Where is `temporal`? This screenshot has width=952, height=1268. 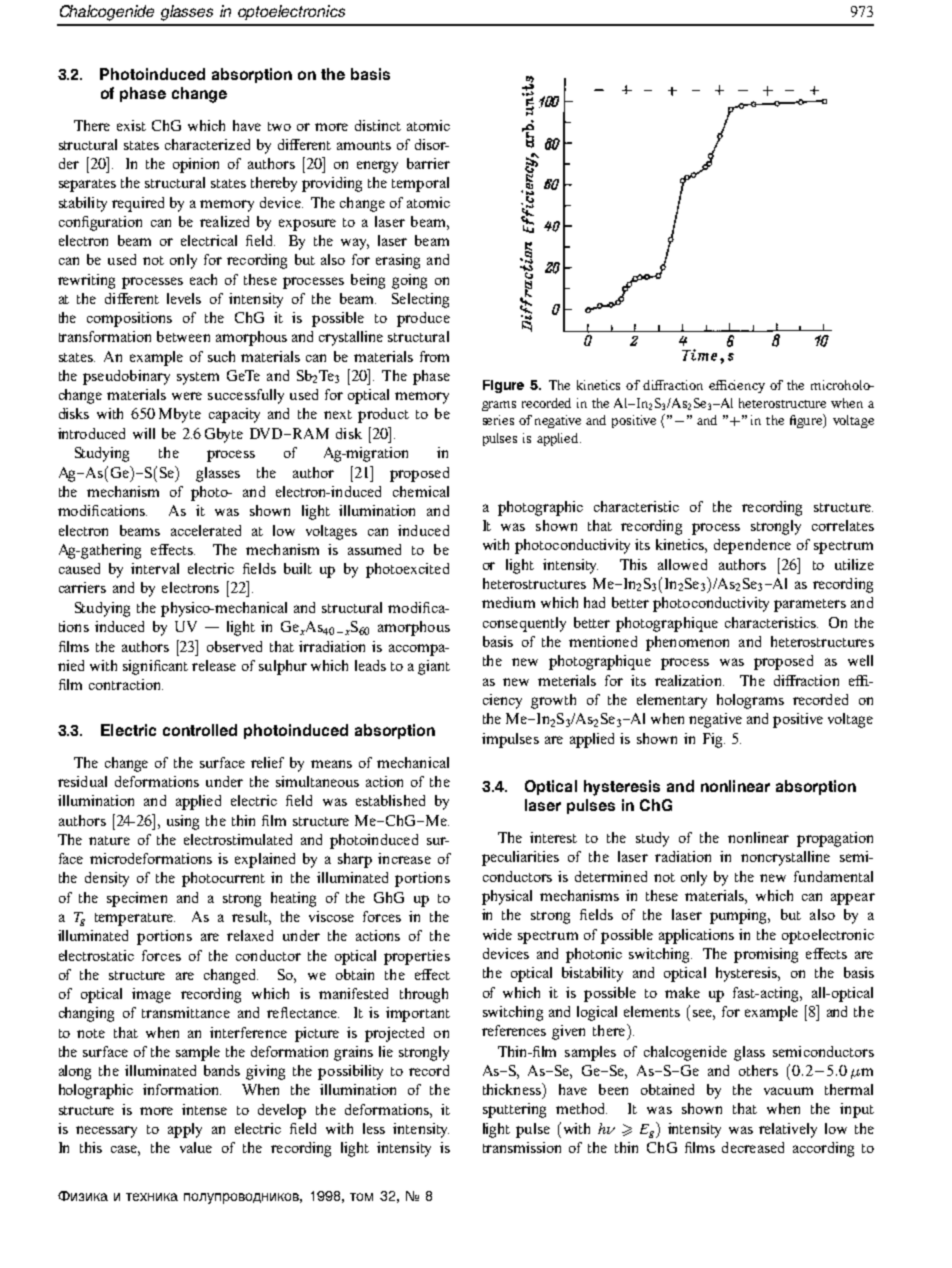
temporal is located at coordinates (420, 184).
